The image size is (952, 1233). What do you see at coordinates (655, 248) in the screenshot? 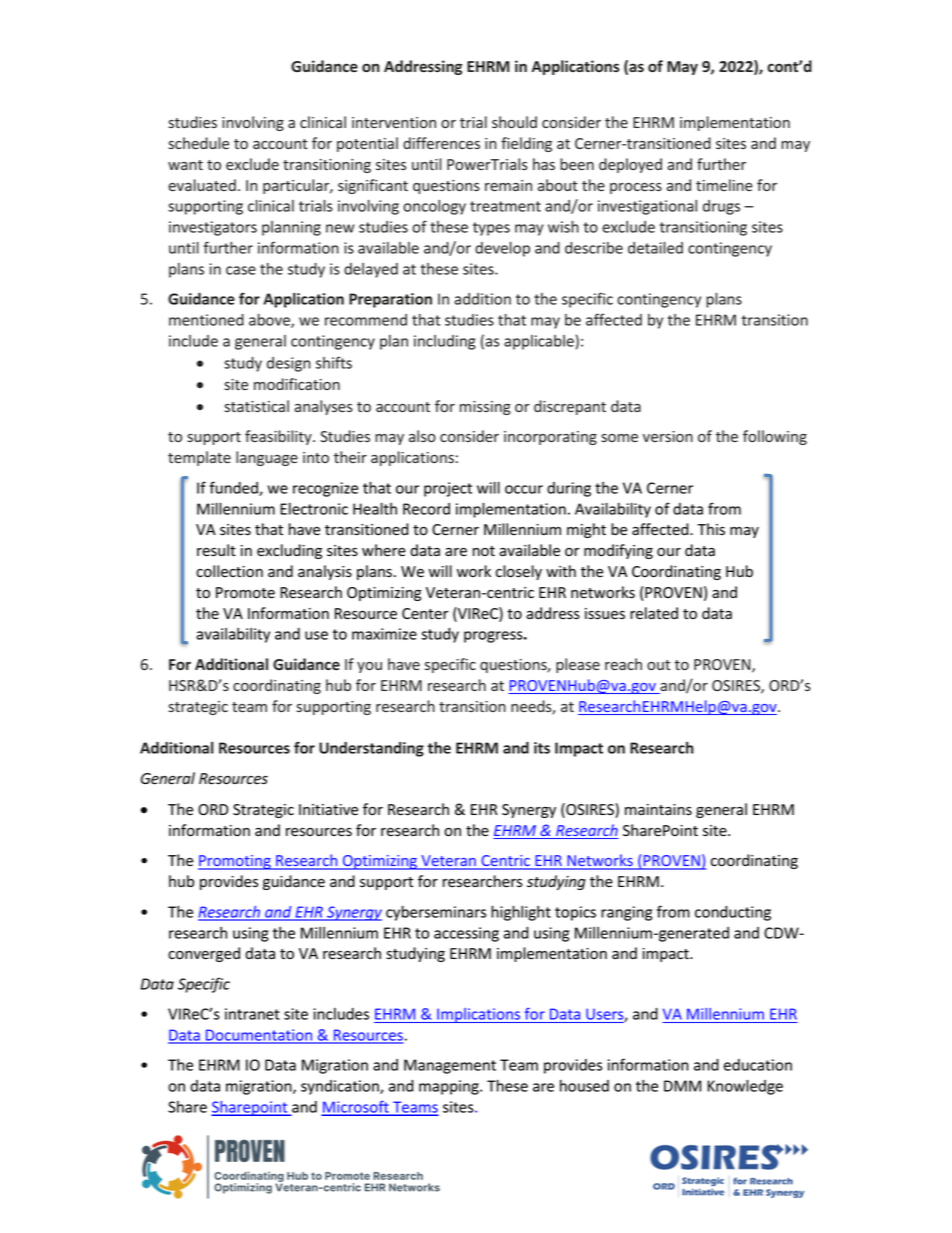
I see `detailed` at bounding box center [655, 248].
